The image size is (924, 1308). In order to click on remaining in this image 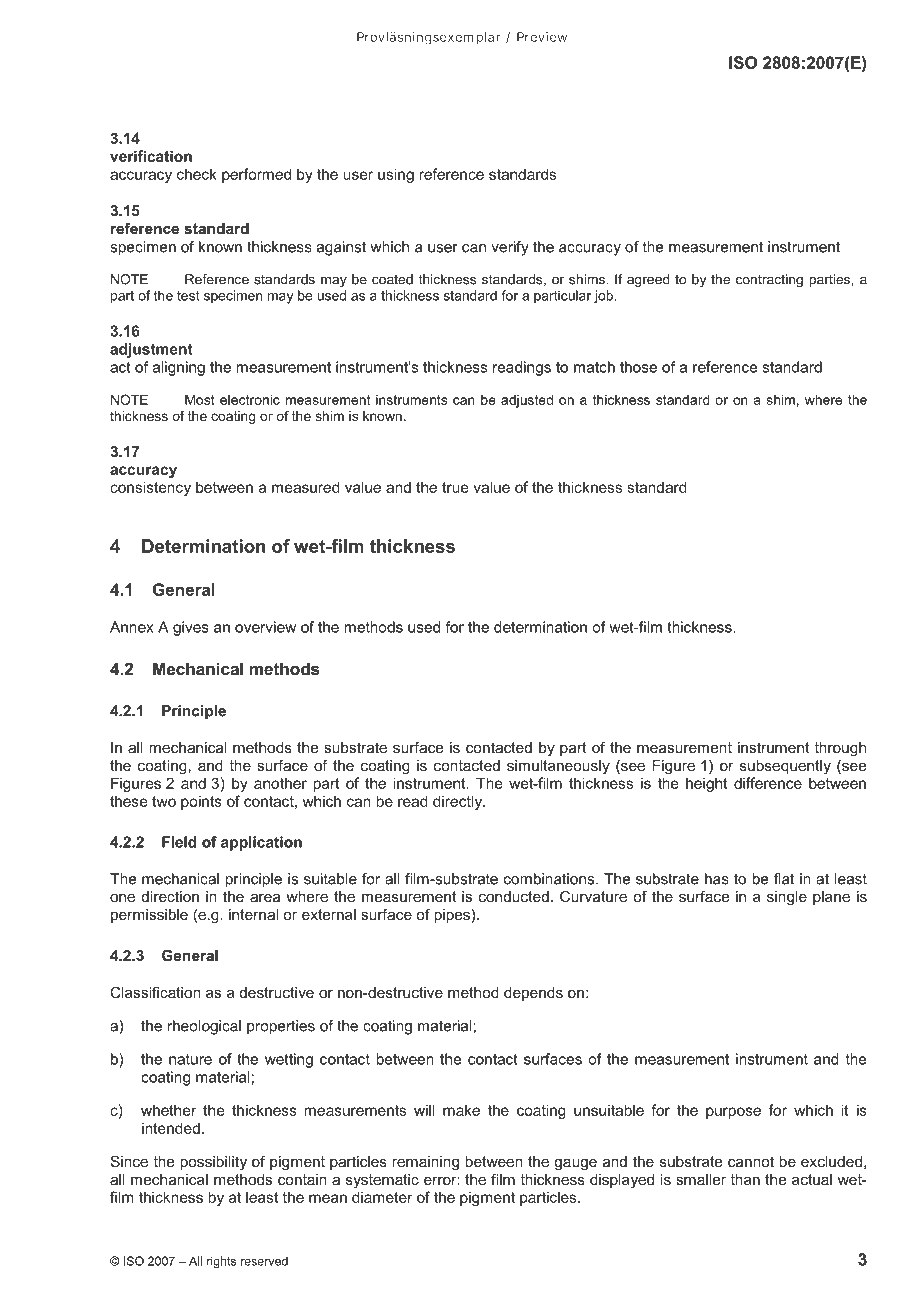, I will do `click(425, 1163)`.
